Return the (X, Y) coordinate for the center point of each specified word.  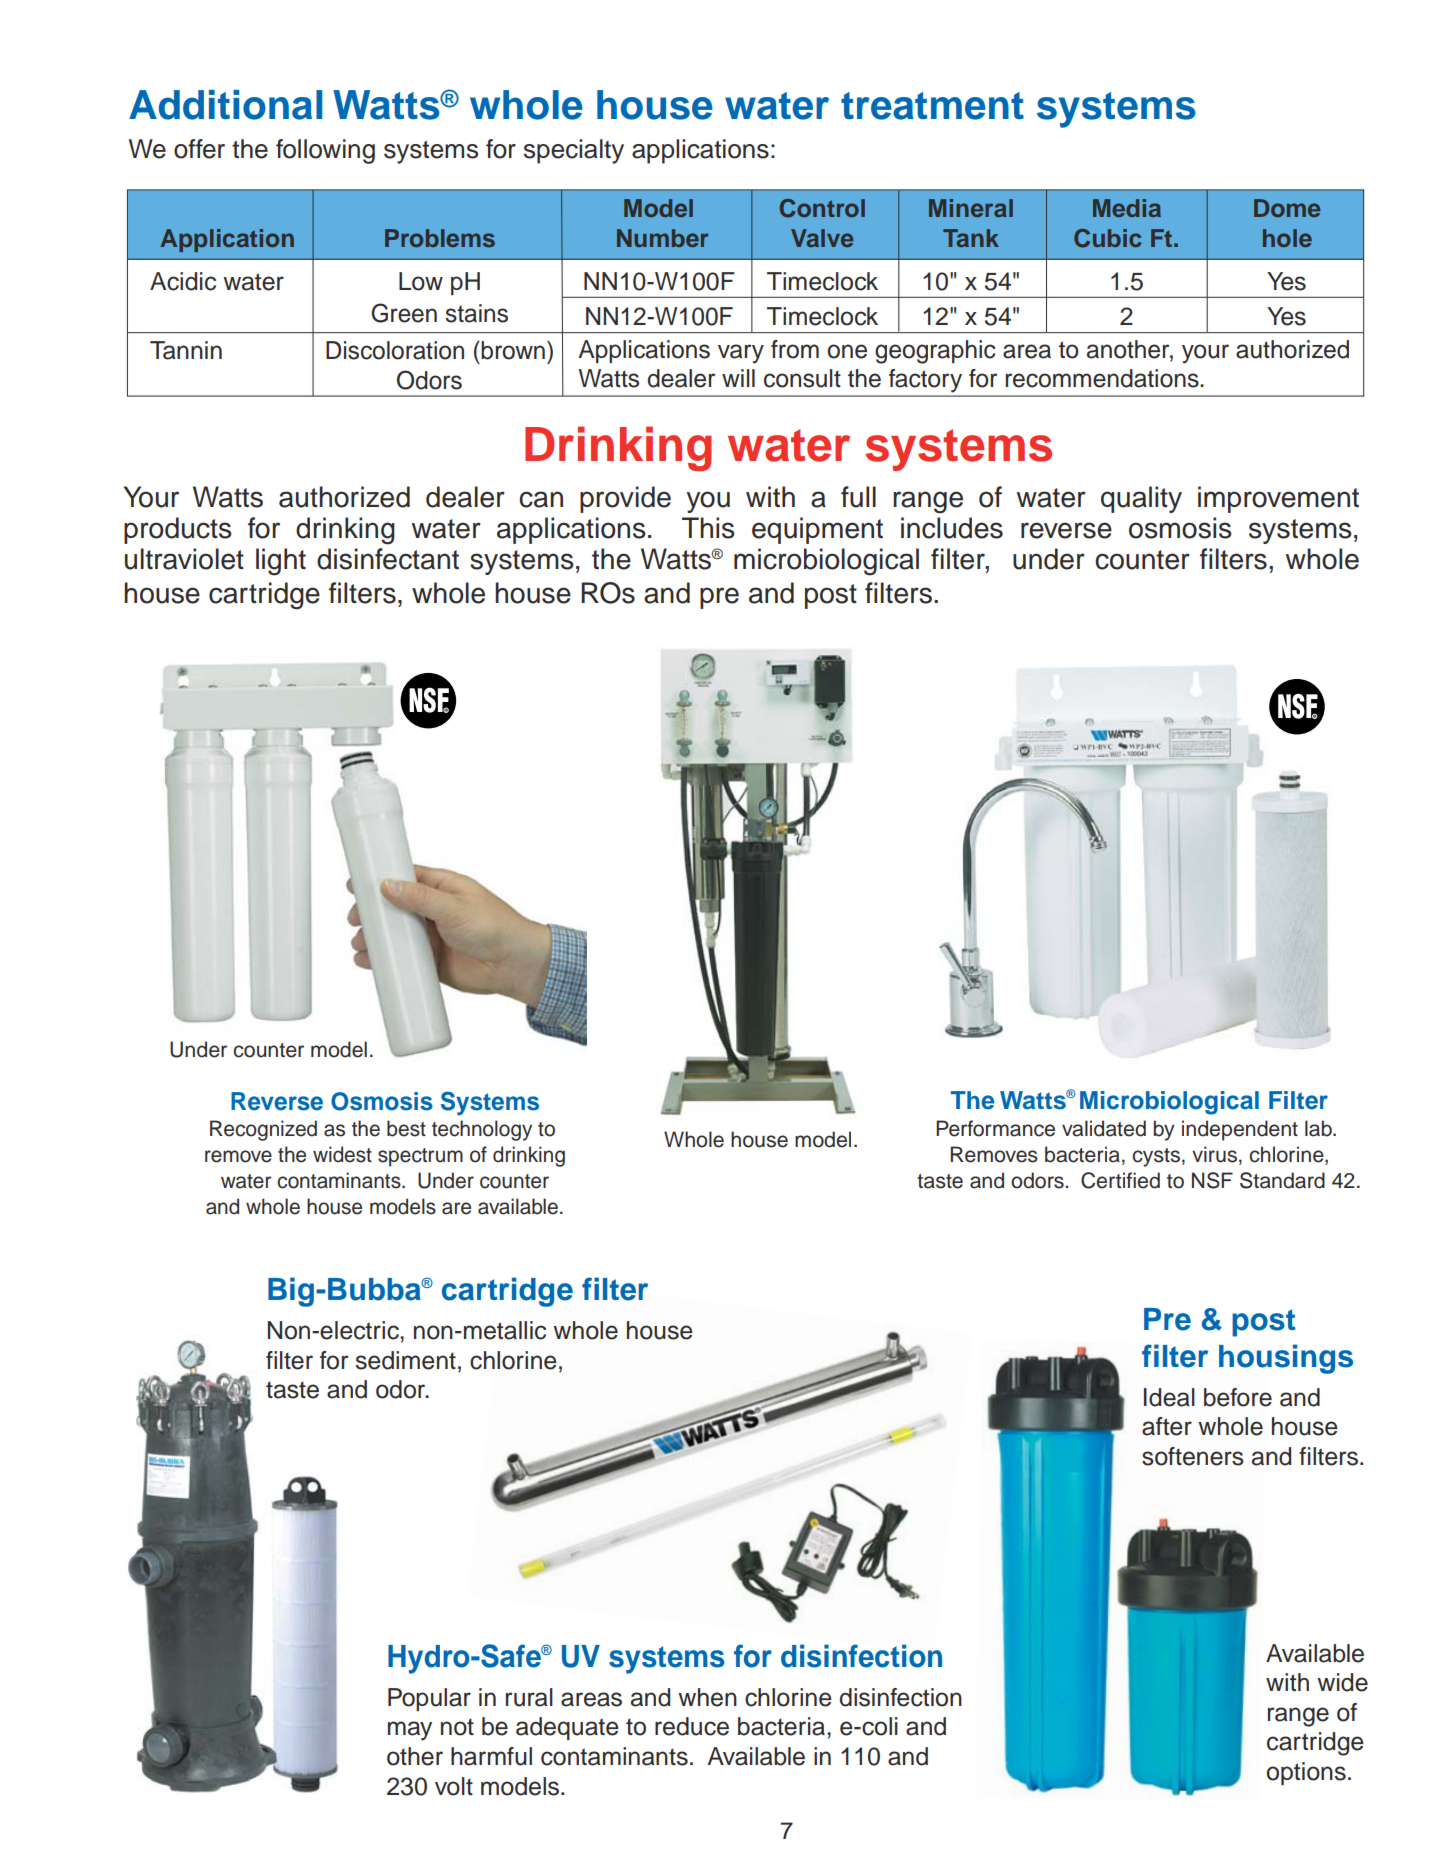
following (325, 151)
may (410, 1731)
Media (1127, 208)
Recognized (263, 1130)
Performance (995, 1128)
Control (822, 208)
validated (1104, 1128)
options (1306, 1773)
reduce (692, 1726)
